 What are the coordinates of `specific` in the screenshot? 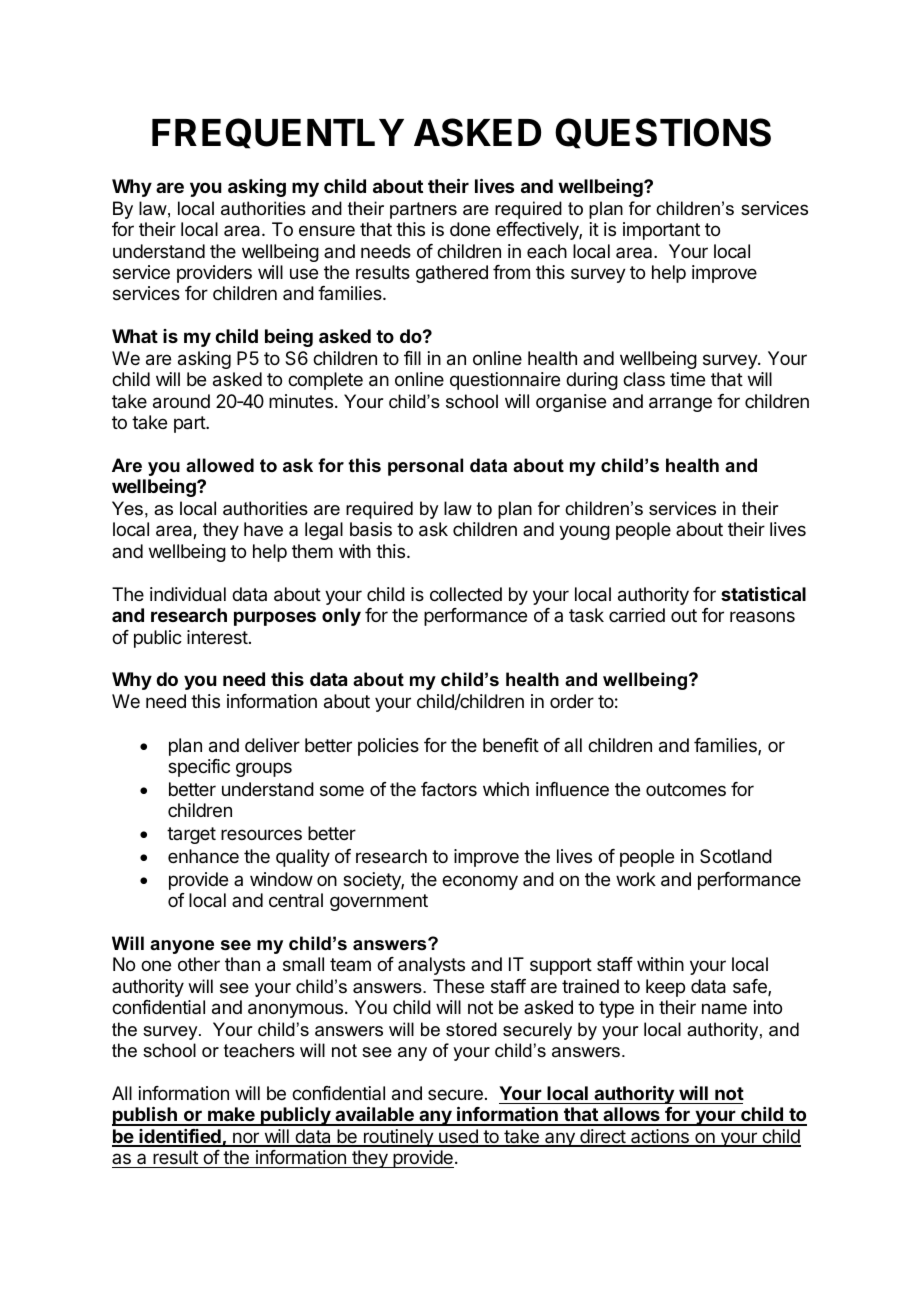 It's located at (199, 768).
